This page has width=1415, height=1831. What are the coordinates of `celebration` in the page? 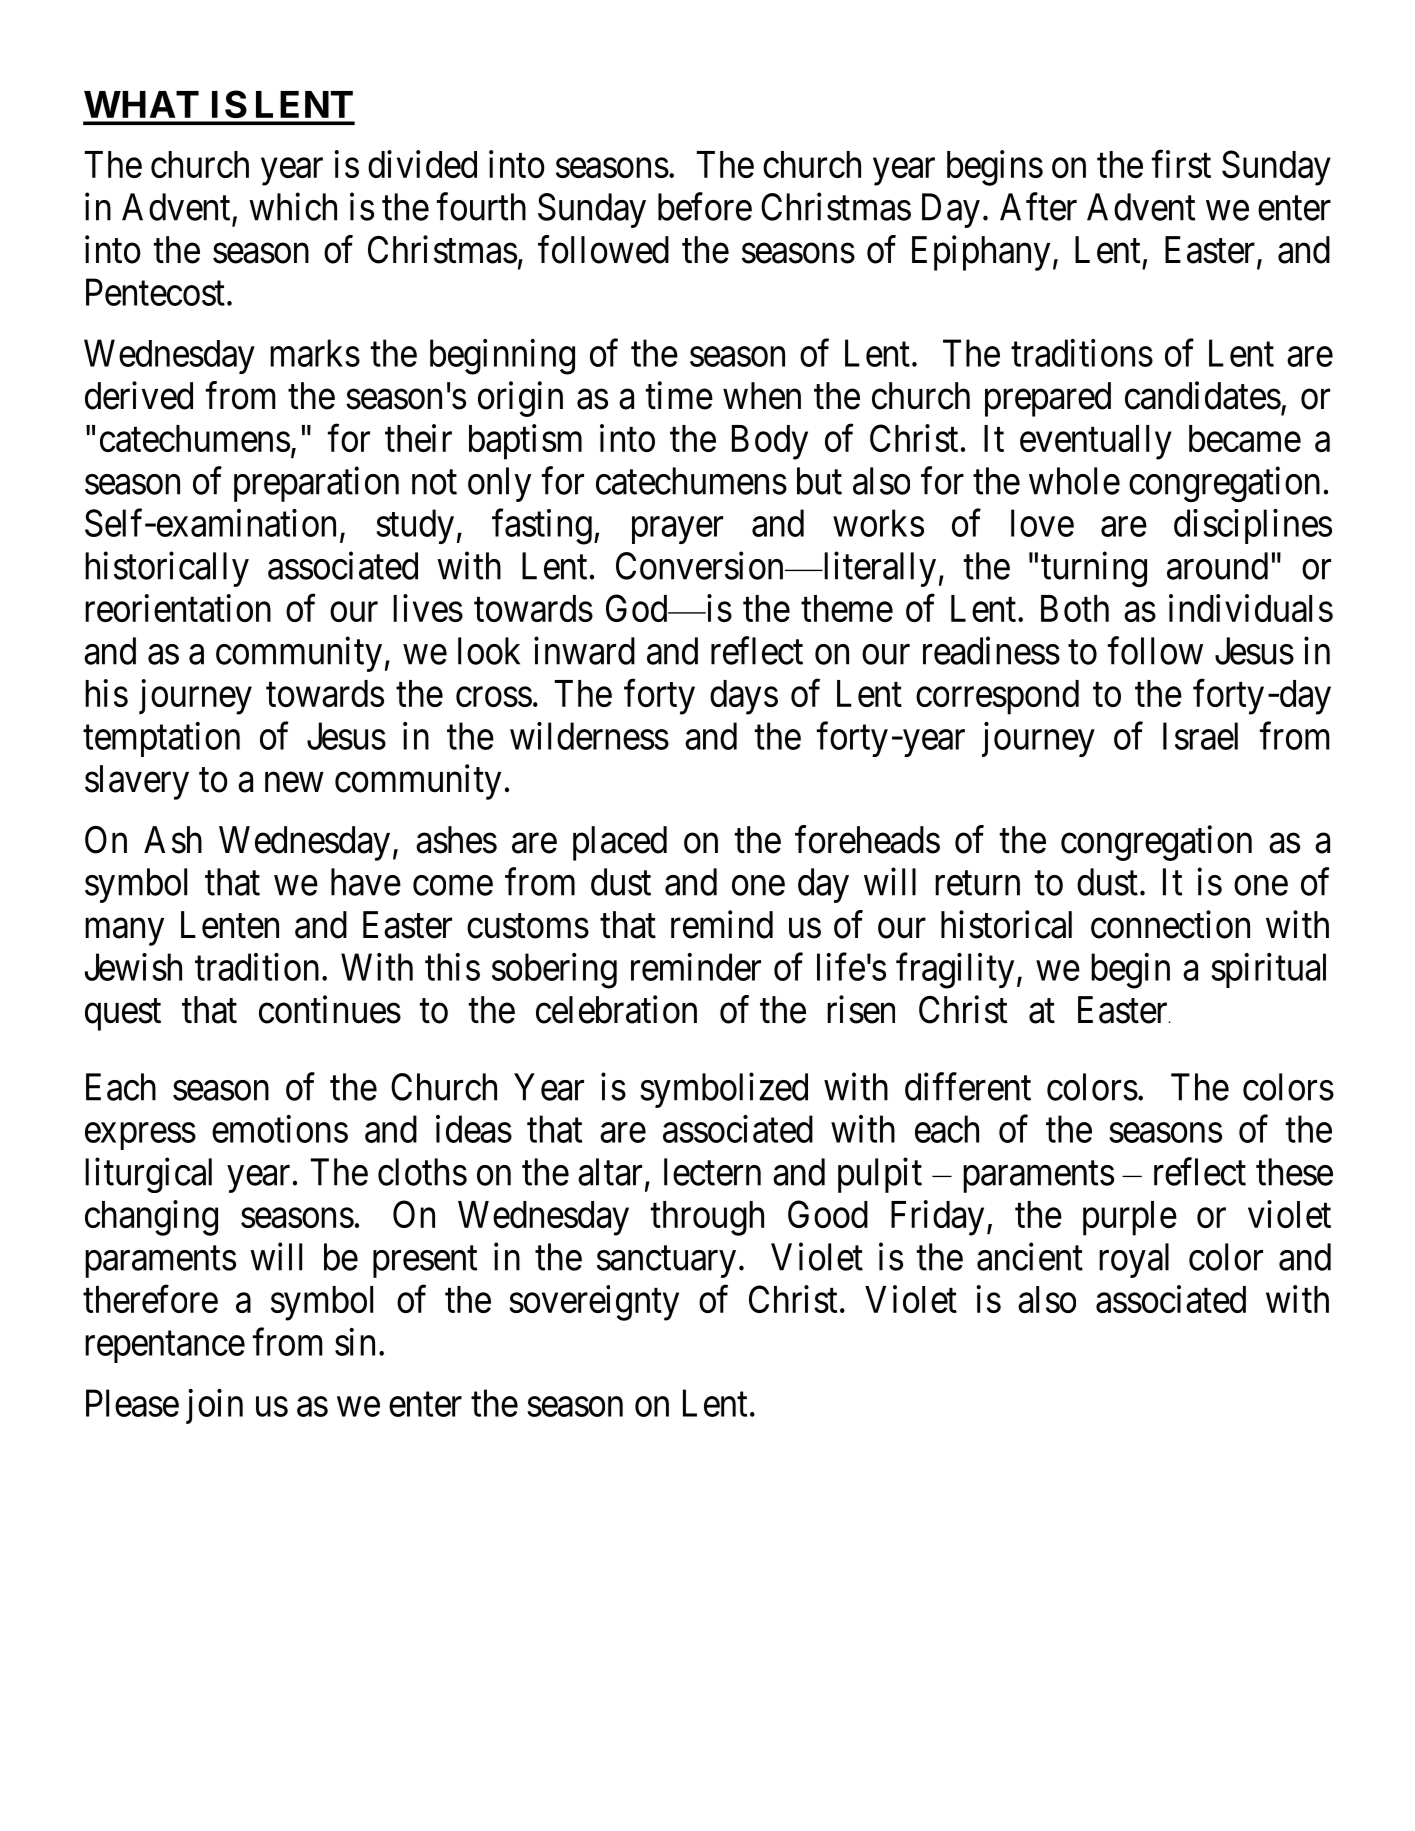 It's located at (616, 1009).
